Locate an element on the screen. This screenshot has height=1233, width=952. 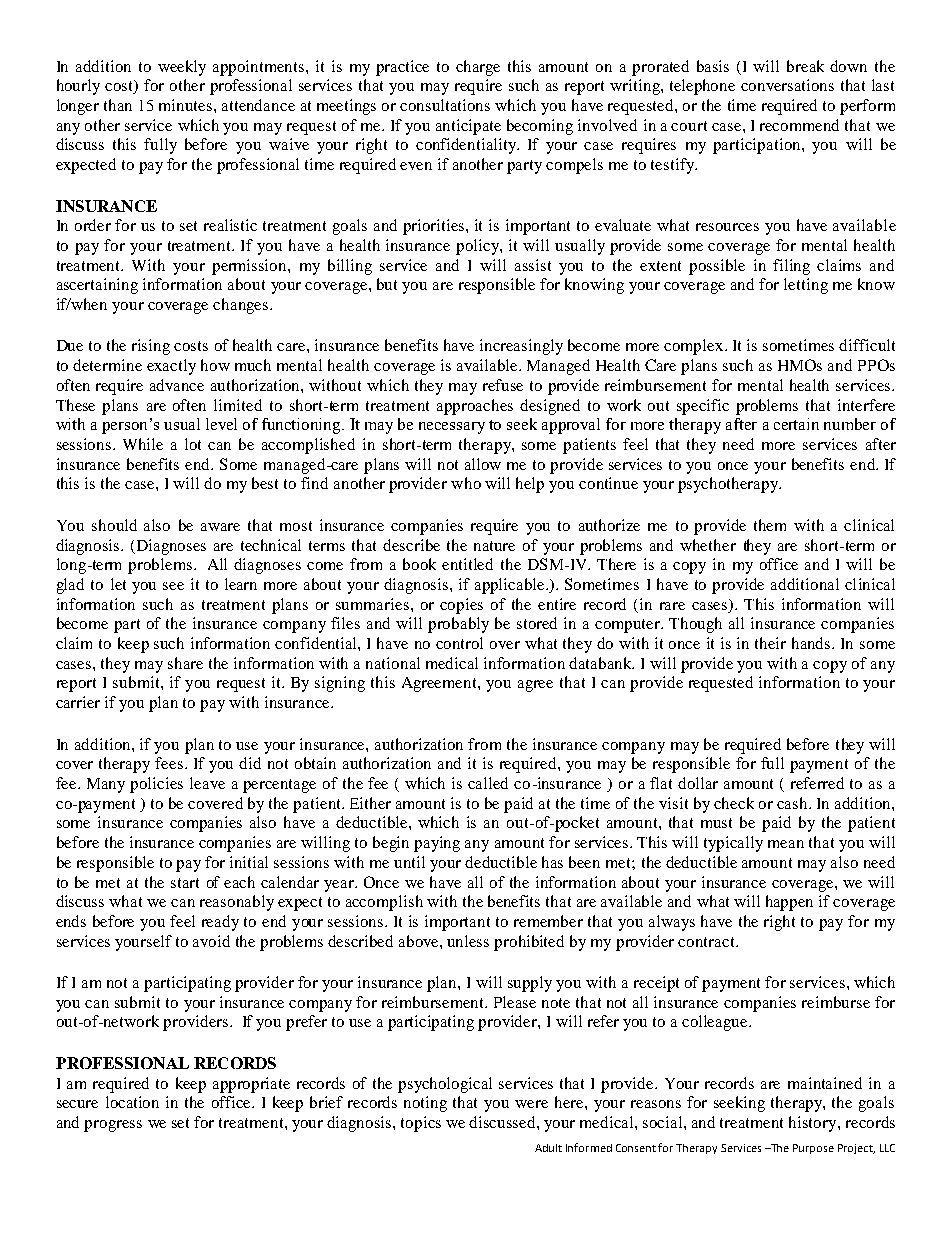
rising is located at coordinates (151, 347).
